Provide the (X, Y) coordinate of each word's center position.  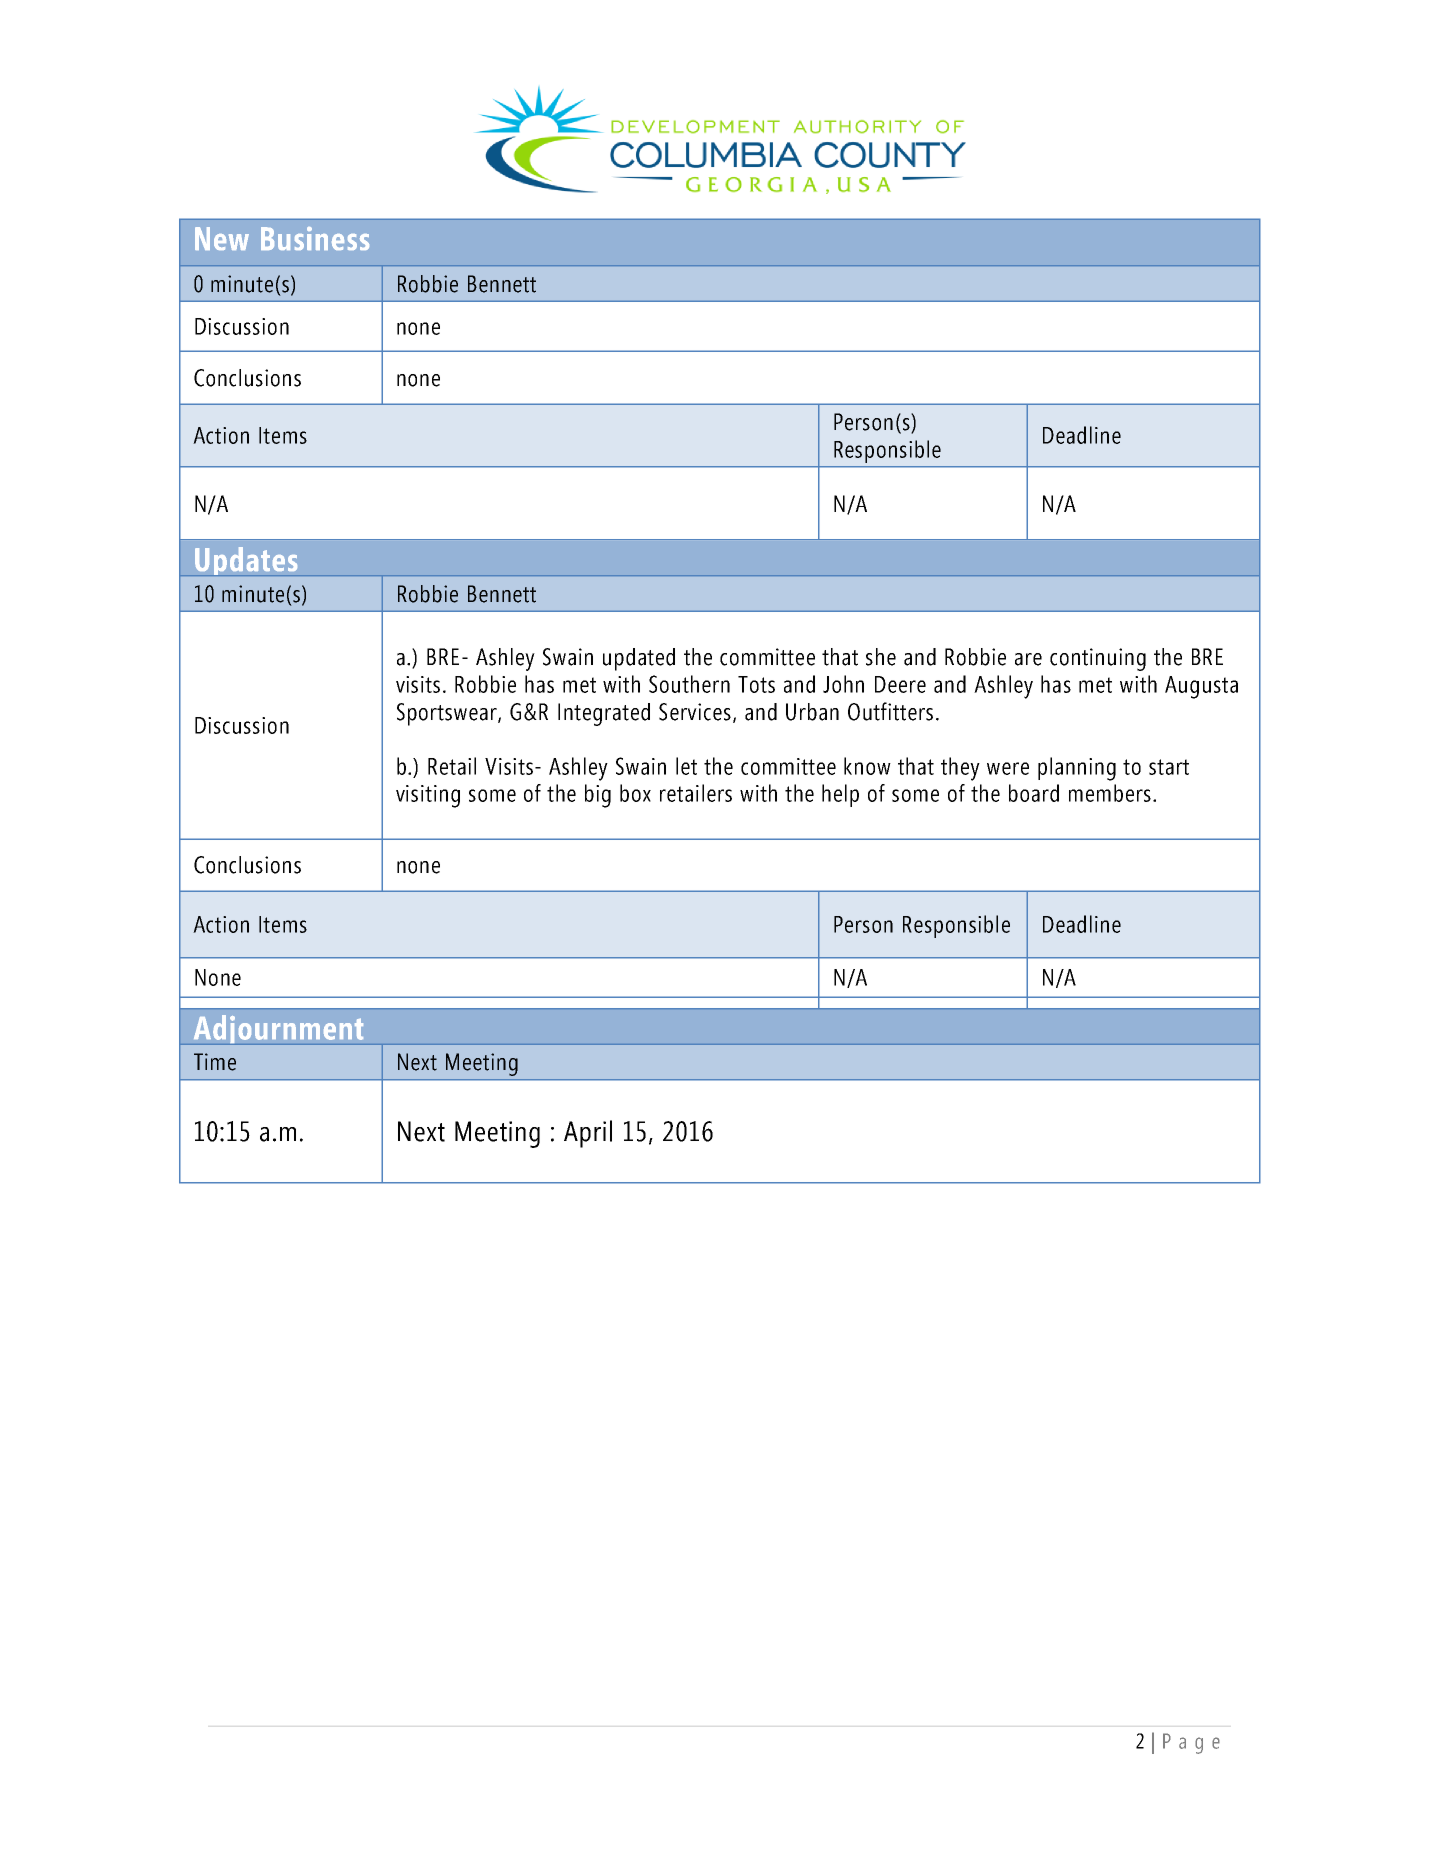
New (222, 238)
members (1110, 793)
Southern (689, 684)
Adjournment (278, 1030)
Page (1191, 1743)
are (1028, 659)
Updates (246, 561)
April (588, 1134)
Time (215, 1062)
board (1034, 793)
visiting (428, 796)
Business (315, 238)
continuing (1098, 659)
